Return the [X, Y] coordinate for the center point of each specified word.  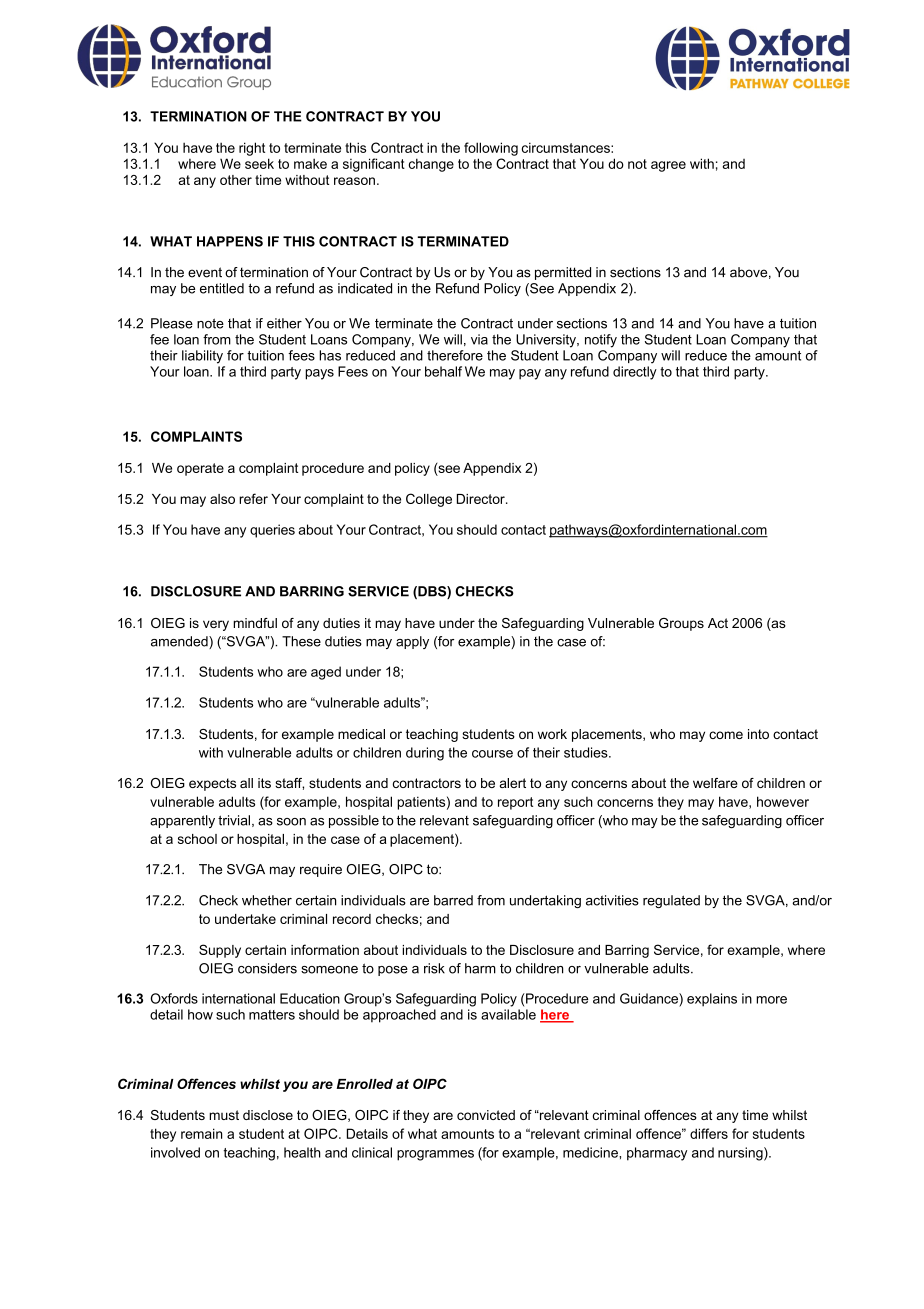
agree [668, 166]
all [246, 783]
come [726, 735]
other [236, 180]
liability [202, 357]
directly [635, 373]
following [491, 149]
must [224, 1115]
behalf [443, 371]
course [492, 754]
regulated [671, 901]
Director [482, 499]
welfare [715, 783]
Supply [220, 951]
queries [272, 531]
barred [453, 900]
